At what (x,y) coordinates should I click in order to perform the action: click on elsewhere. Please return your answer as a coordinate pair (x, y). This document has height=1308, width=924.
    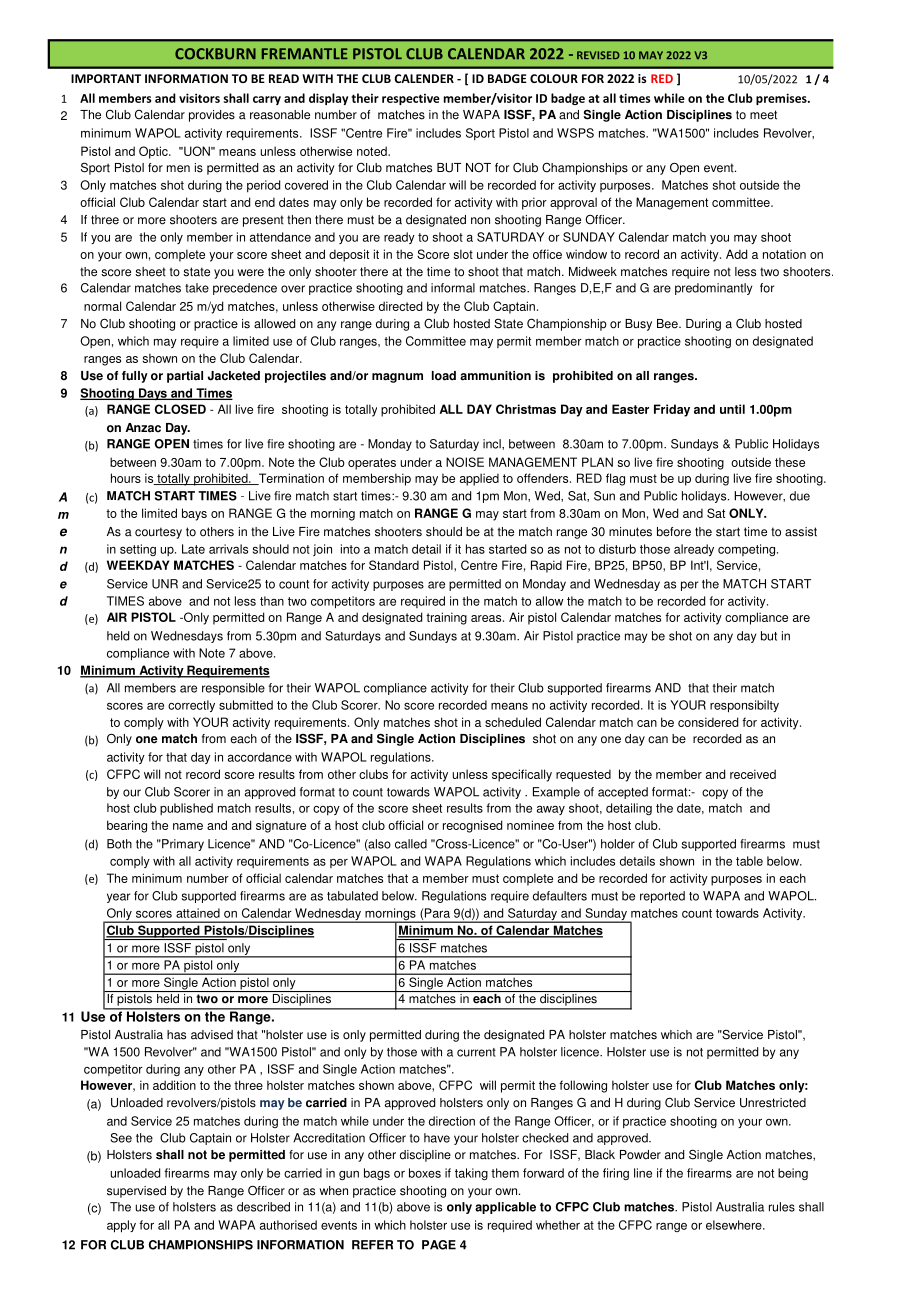
    Looking at the image, I should click on (735, 1225).
